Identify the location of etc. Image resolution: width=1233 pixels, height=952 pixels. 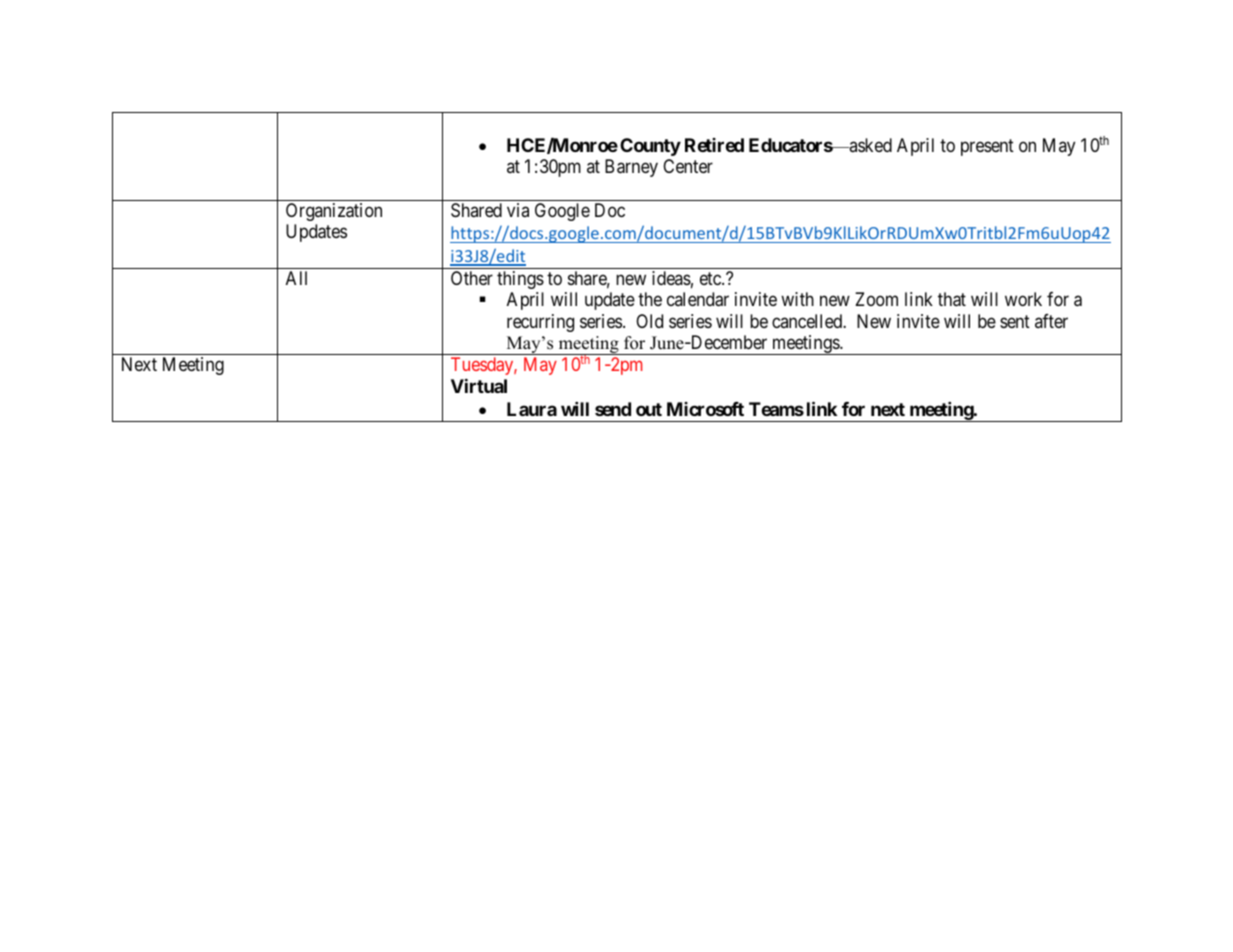
(711, 278).
